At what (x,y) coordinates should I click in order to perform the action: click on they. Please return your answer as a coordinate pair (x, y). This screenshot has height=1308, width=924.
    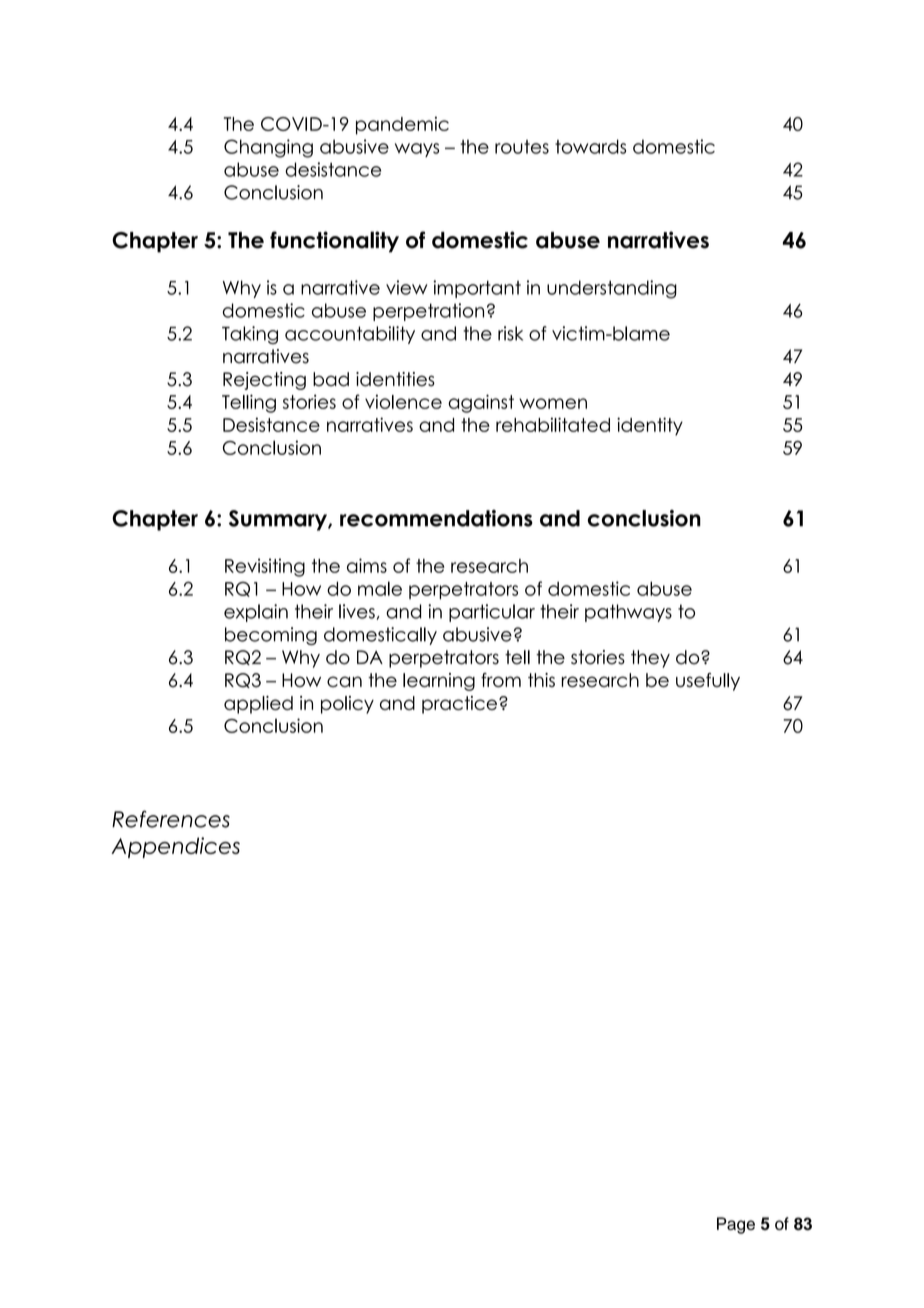
    Looking at the image, I should click on (650, 659).
